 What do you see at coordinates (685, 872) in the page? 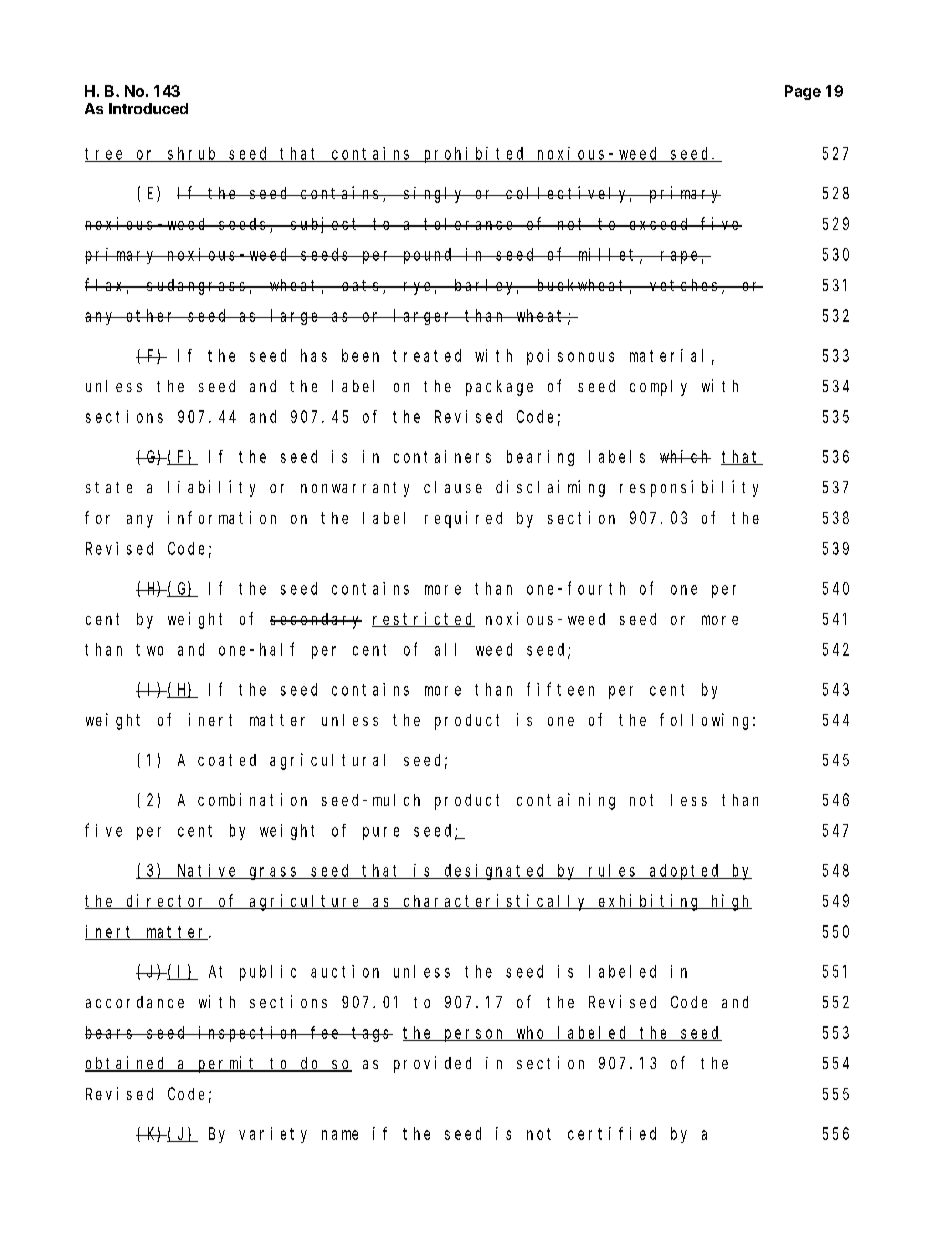
I see `adopted` at bounding box center [685, 872].
